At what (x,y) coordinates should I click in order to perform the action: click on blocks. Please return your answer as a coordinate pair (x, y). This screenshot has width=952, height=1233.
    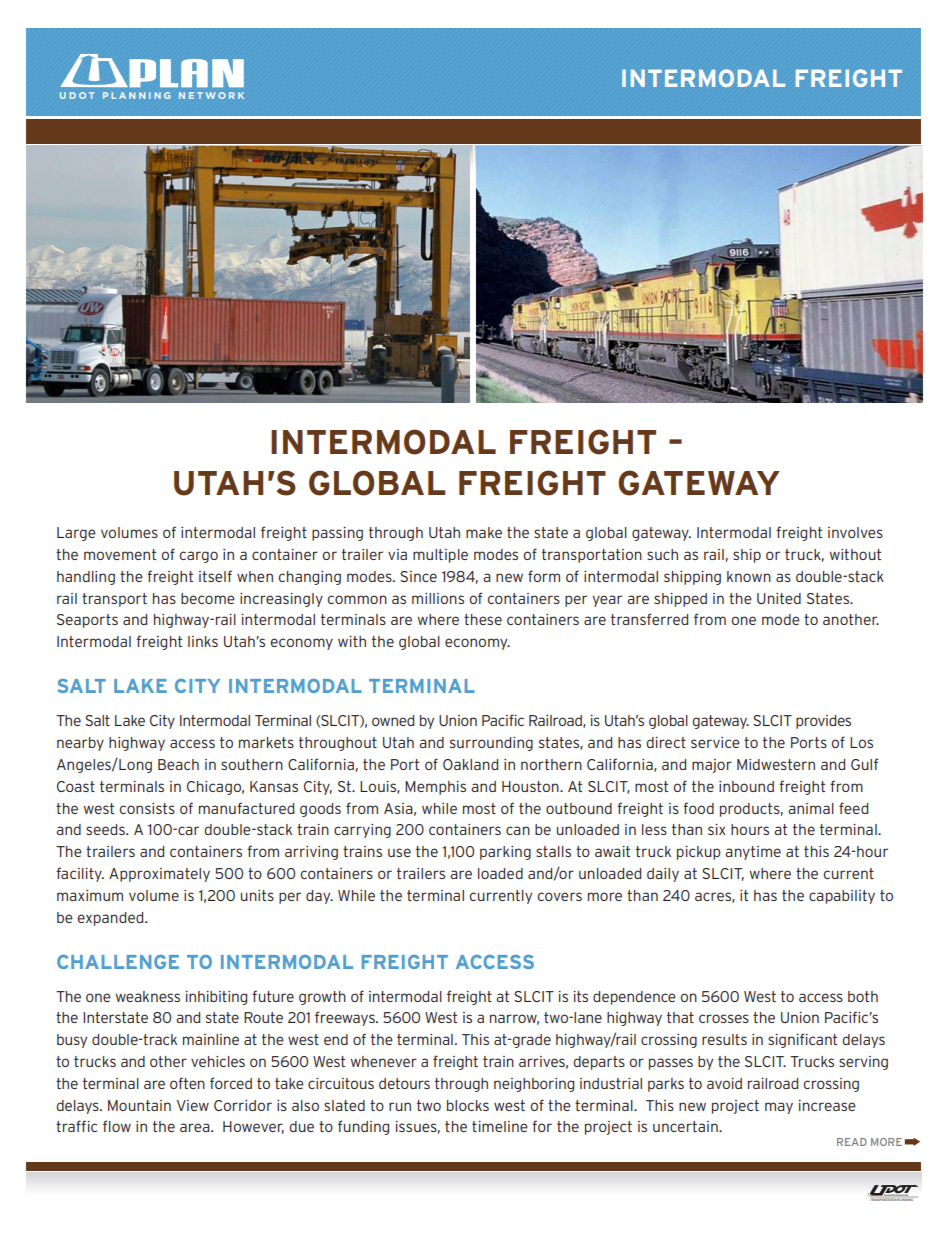
    Looking at the image, I should click on (468, 1105).
